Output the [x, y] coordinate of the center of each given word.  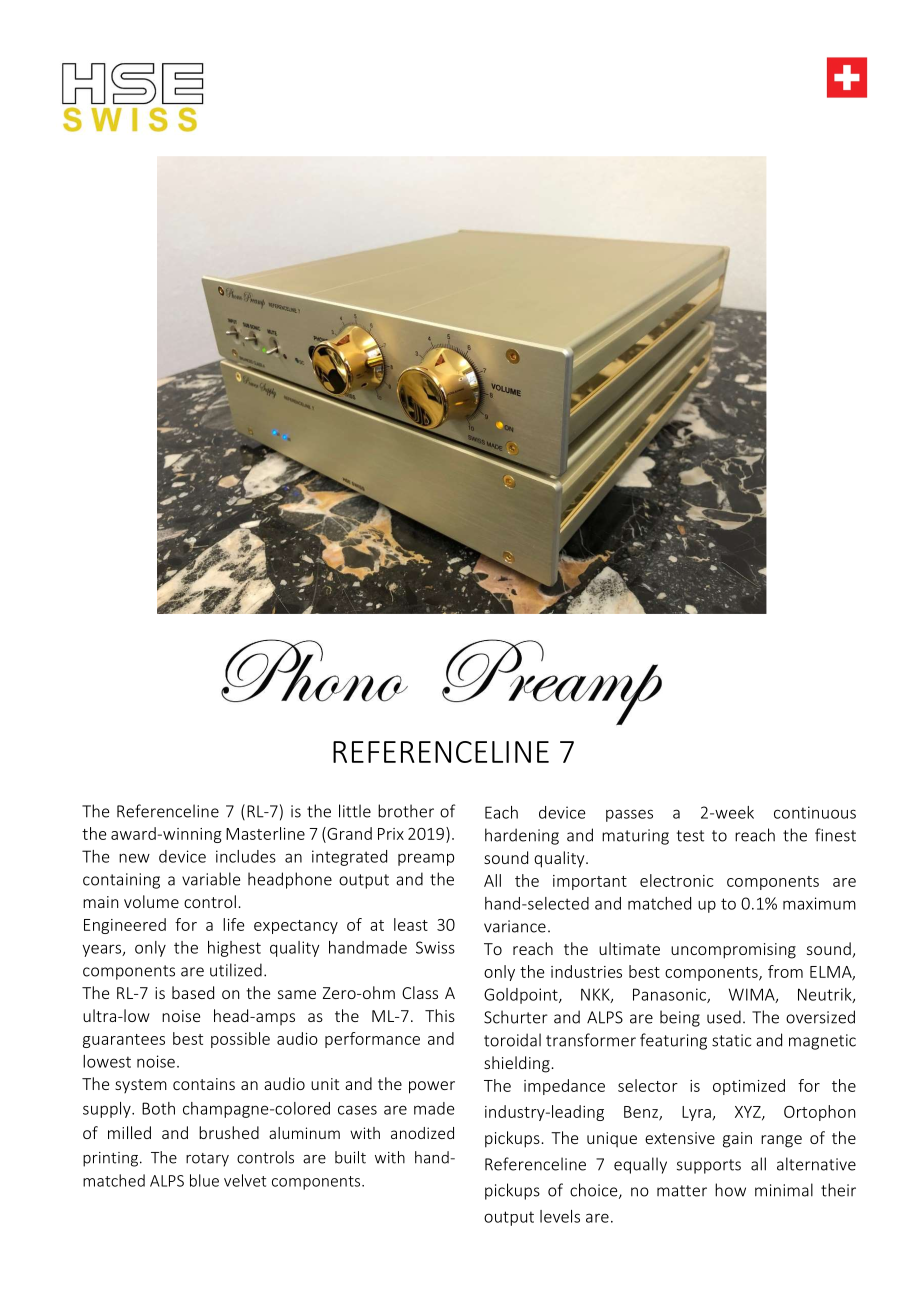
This [440, 1015]
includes [246, 856]
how [730, 1190]
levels [560, 1216]
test [690, 836]
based [193, 992]
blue [204, 1180]
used [724, 1017]
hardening [522, 836]
